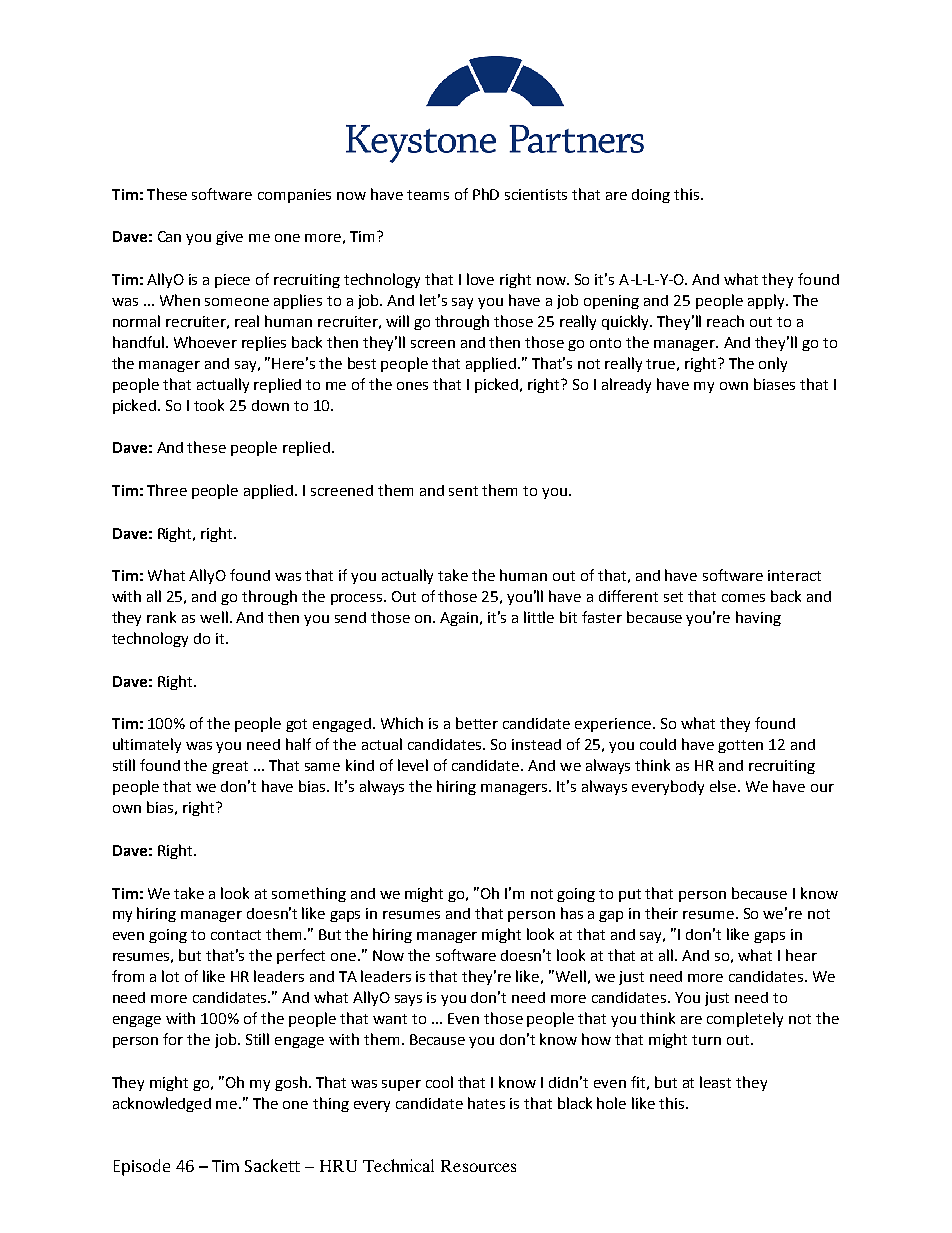 The image size is (952, 1233). I want to click on else, so click(724, 786).
